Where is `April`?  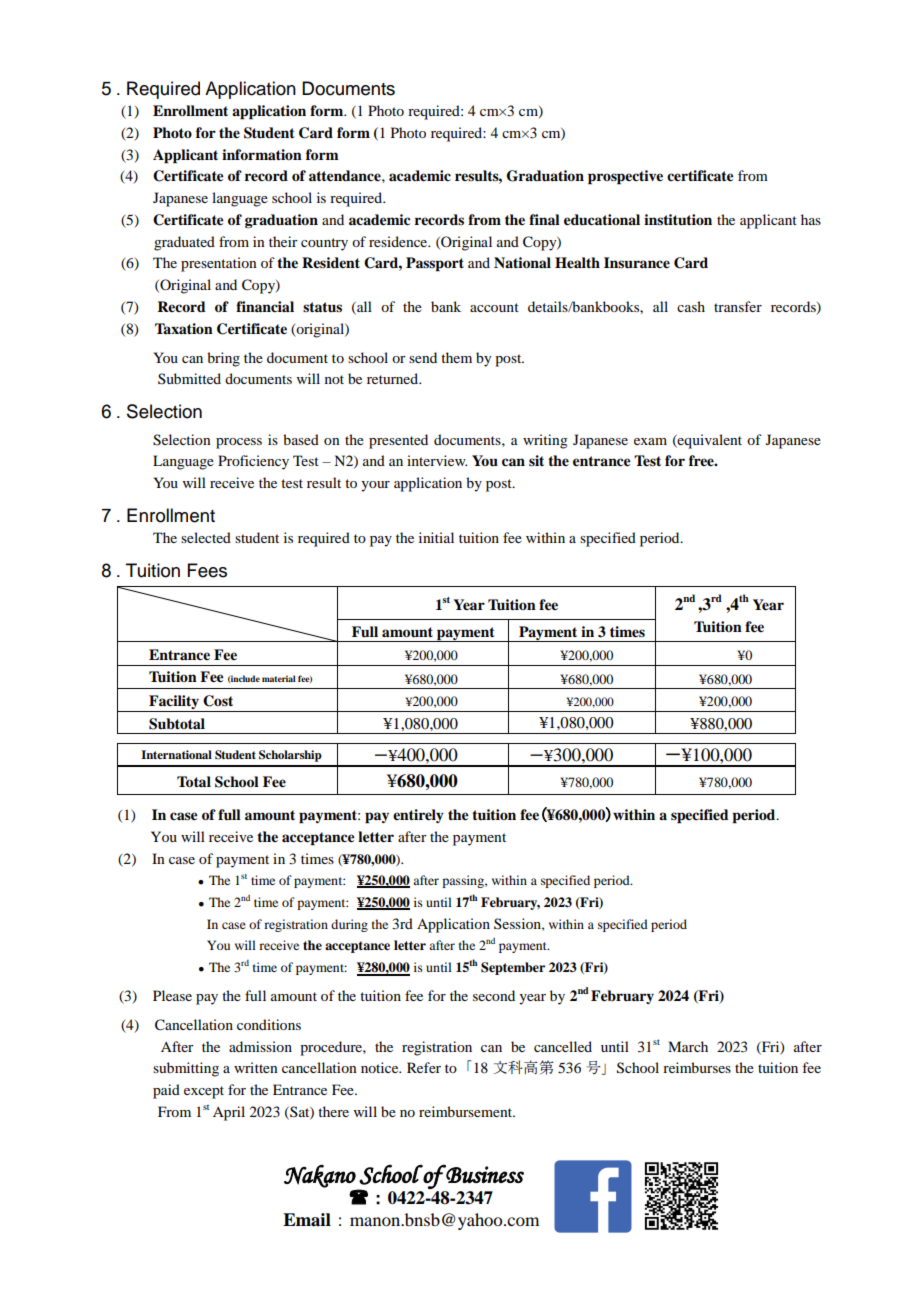
April is located at coordinates (229, 1113).
